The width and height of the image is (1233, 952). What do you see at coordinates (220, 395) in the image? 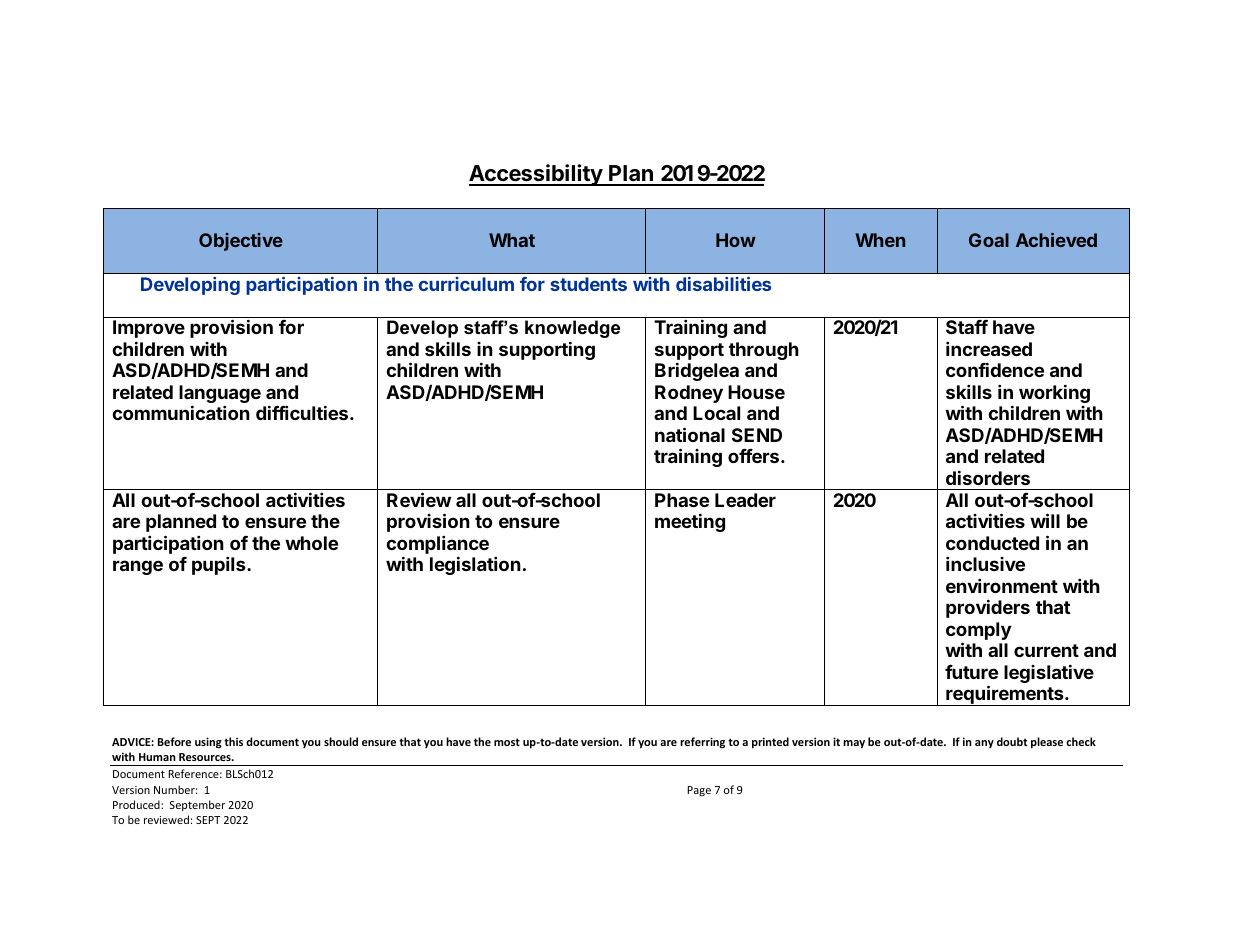
I see `language` at bounding box center [220, 395].
